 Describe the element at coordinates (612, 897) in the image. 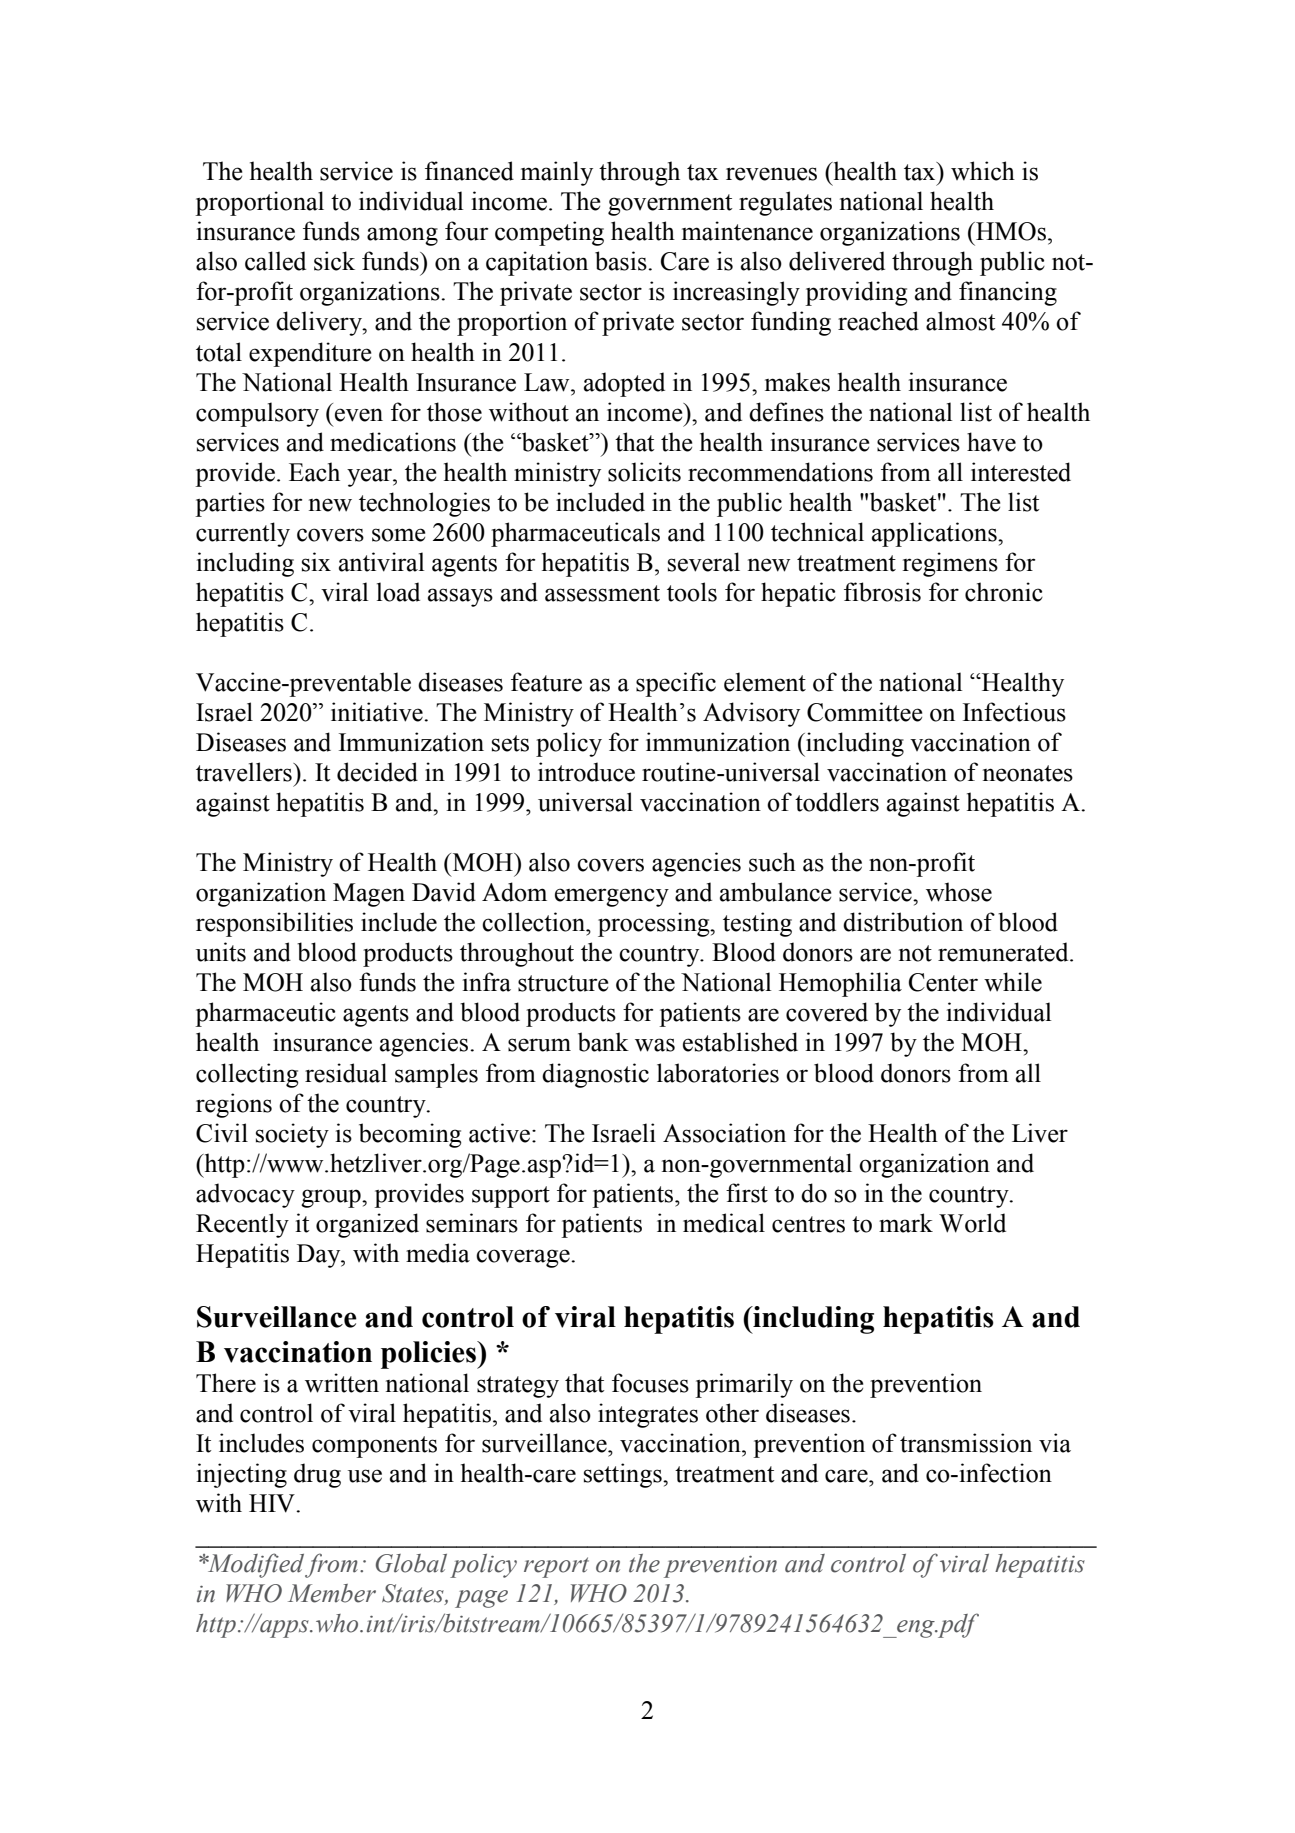

I see `emergency` at that location.
